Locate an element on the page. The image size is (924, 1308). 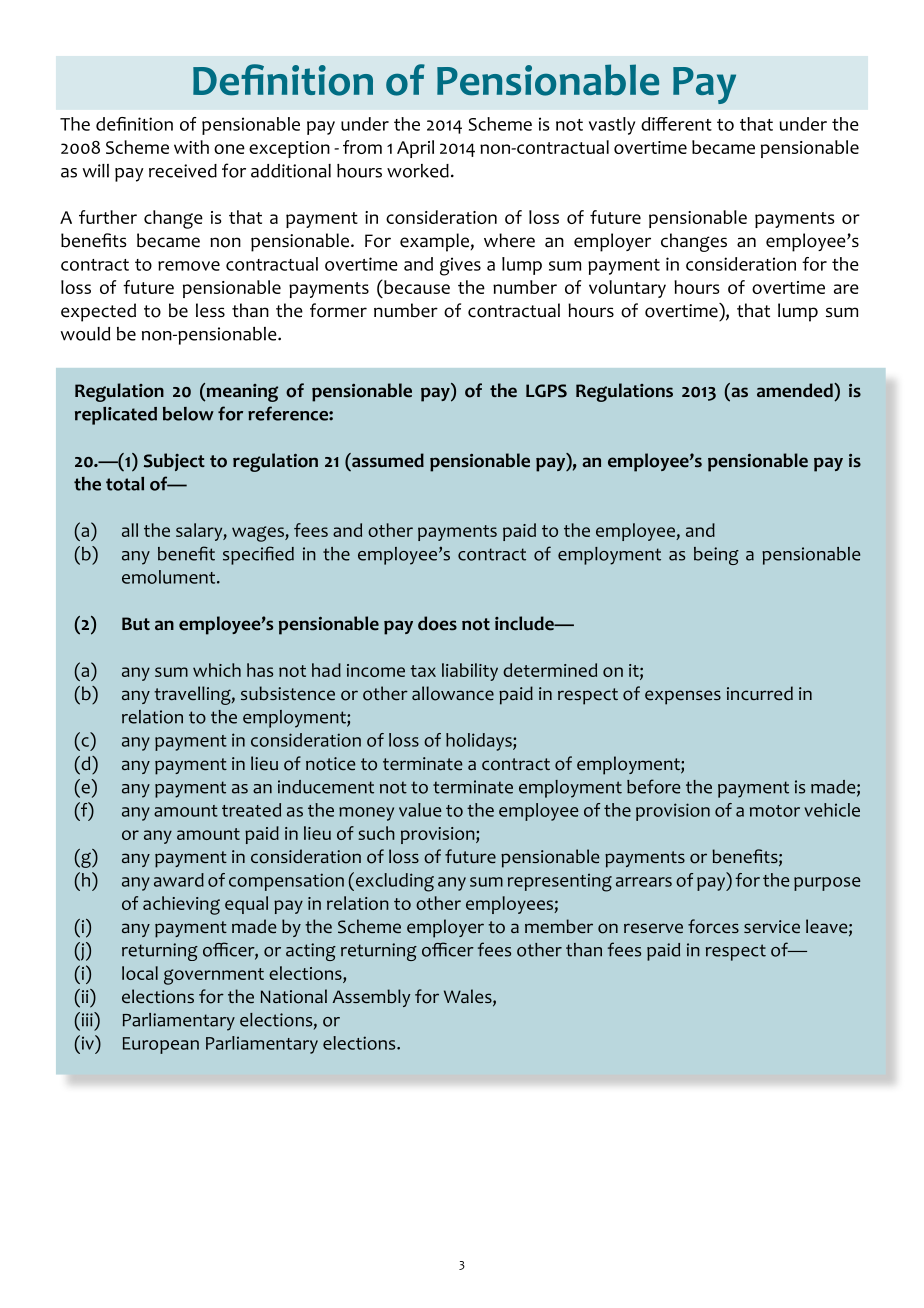
being is located at coordinates (716, 556).
